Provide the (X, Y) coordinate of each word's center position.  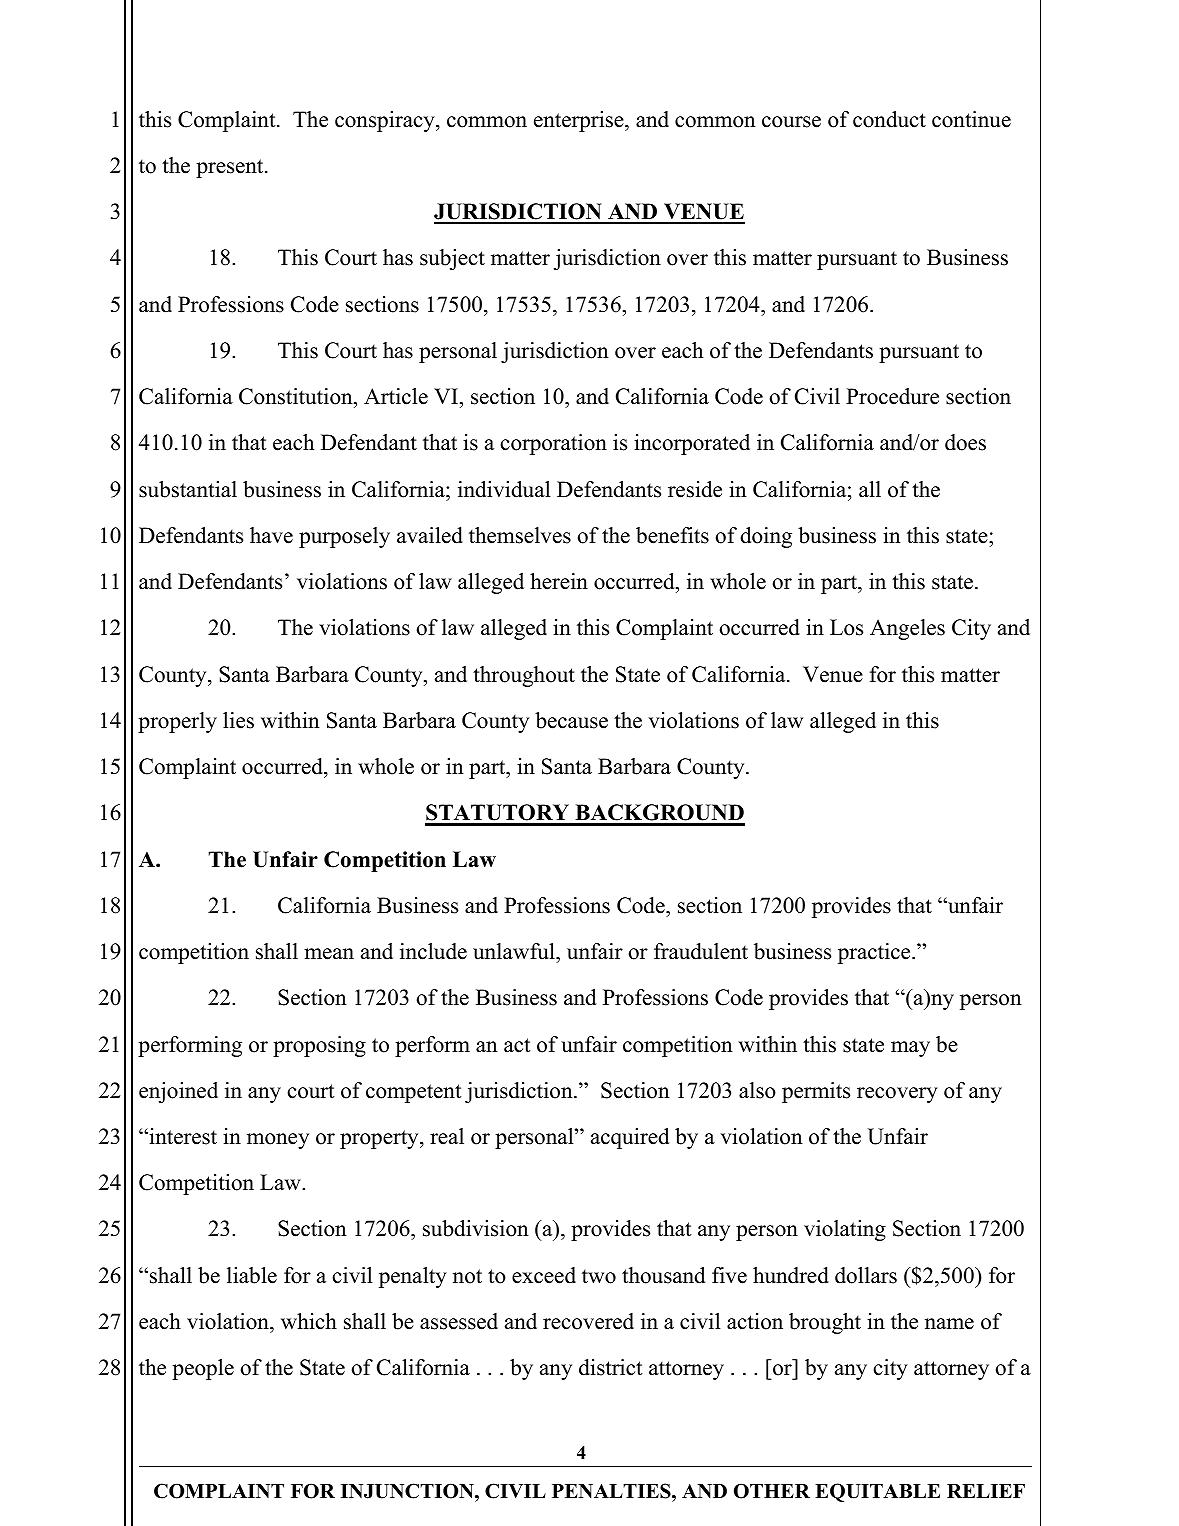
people (203, 1369)
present (231, 168)
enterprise (580, 121)
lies (238, 720)
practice (875, 953)
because (571, 720)
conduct (889, 119)
